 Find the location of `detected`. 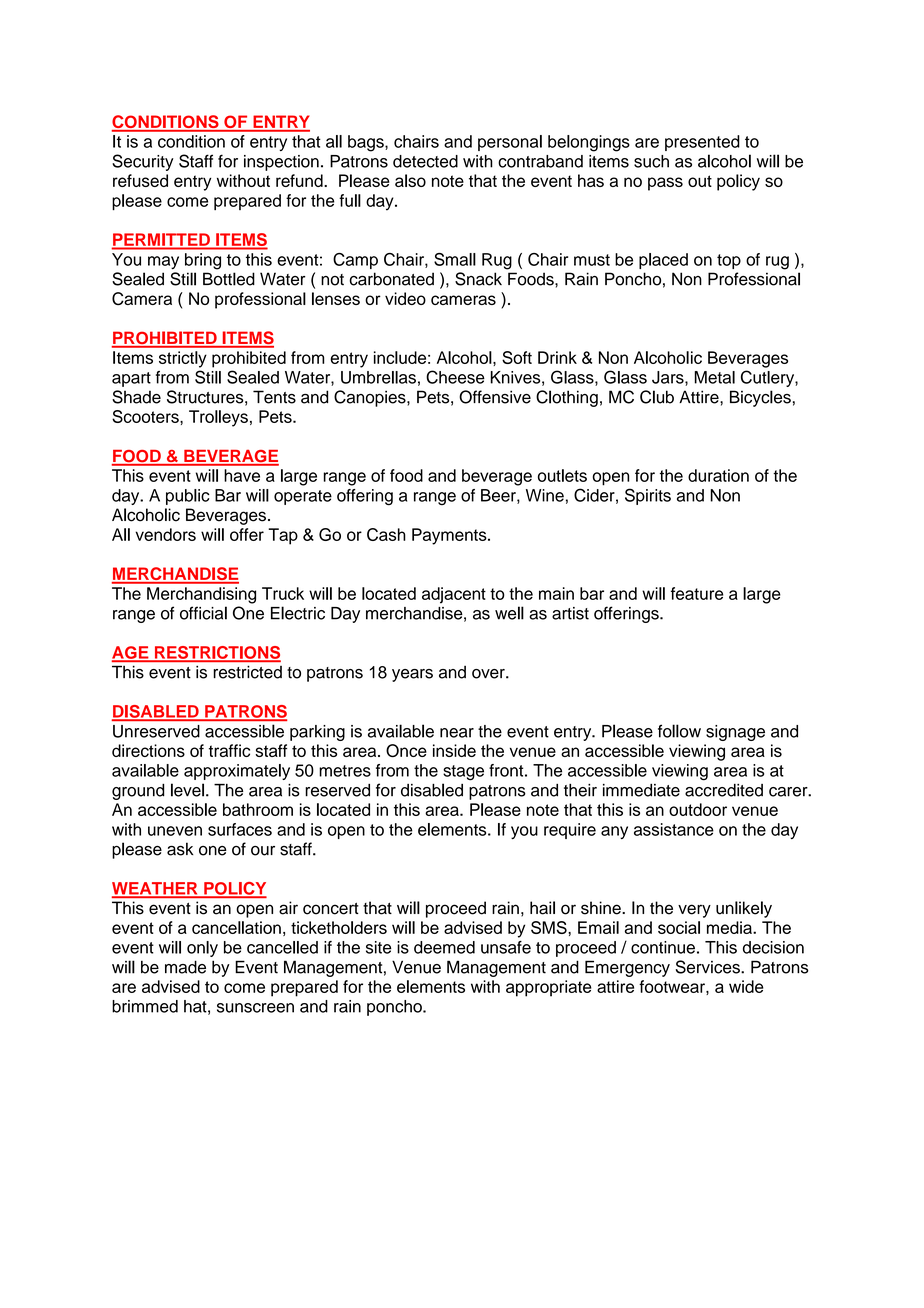

detected is located at coordinates (425, 161).
